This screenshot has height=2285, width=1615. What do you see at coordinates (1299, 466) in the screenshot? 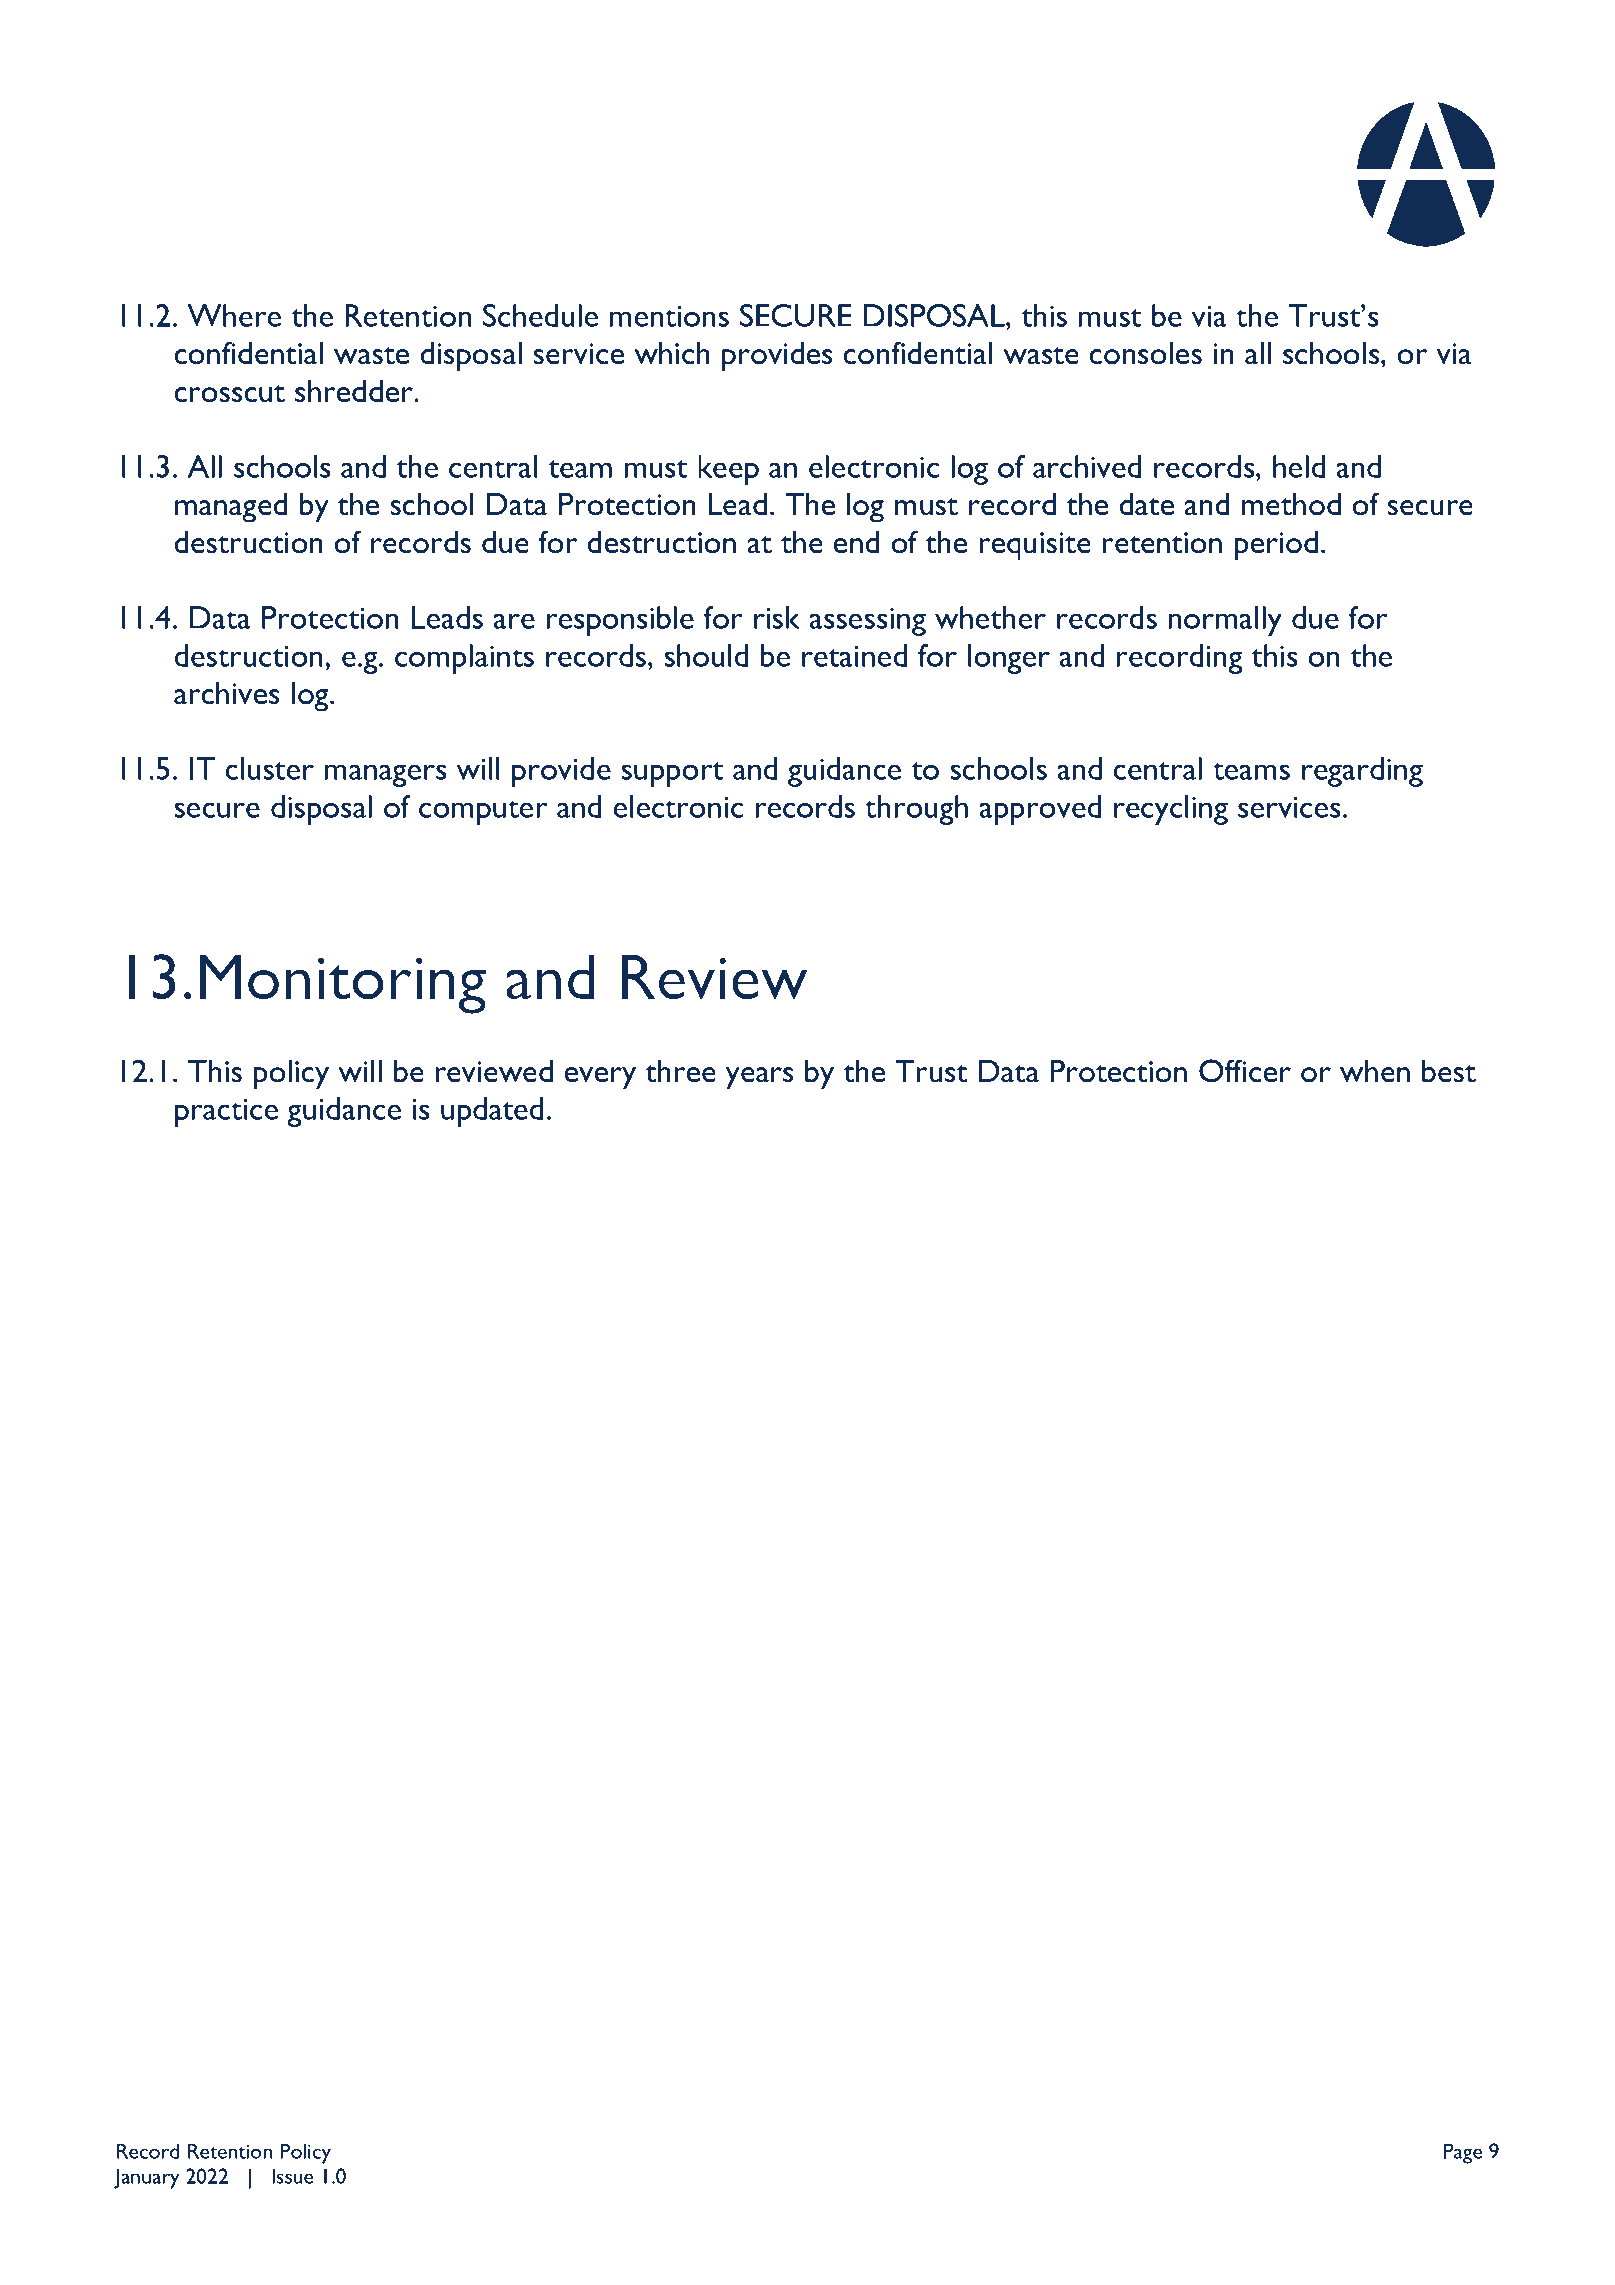
I see `held` at bounding box center [1299, 466].
